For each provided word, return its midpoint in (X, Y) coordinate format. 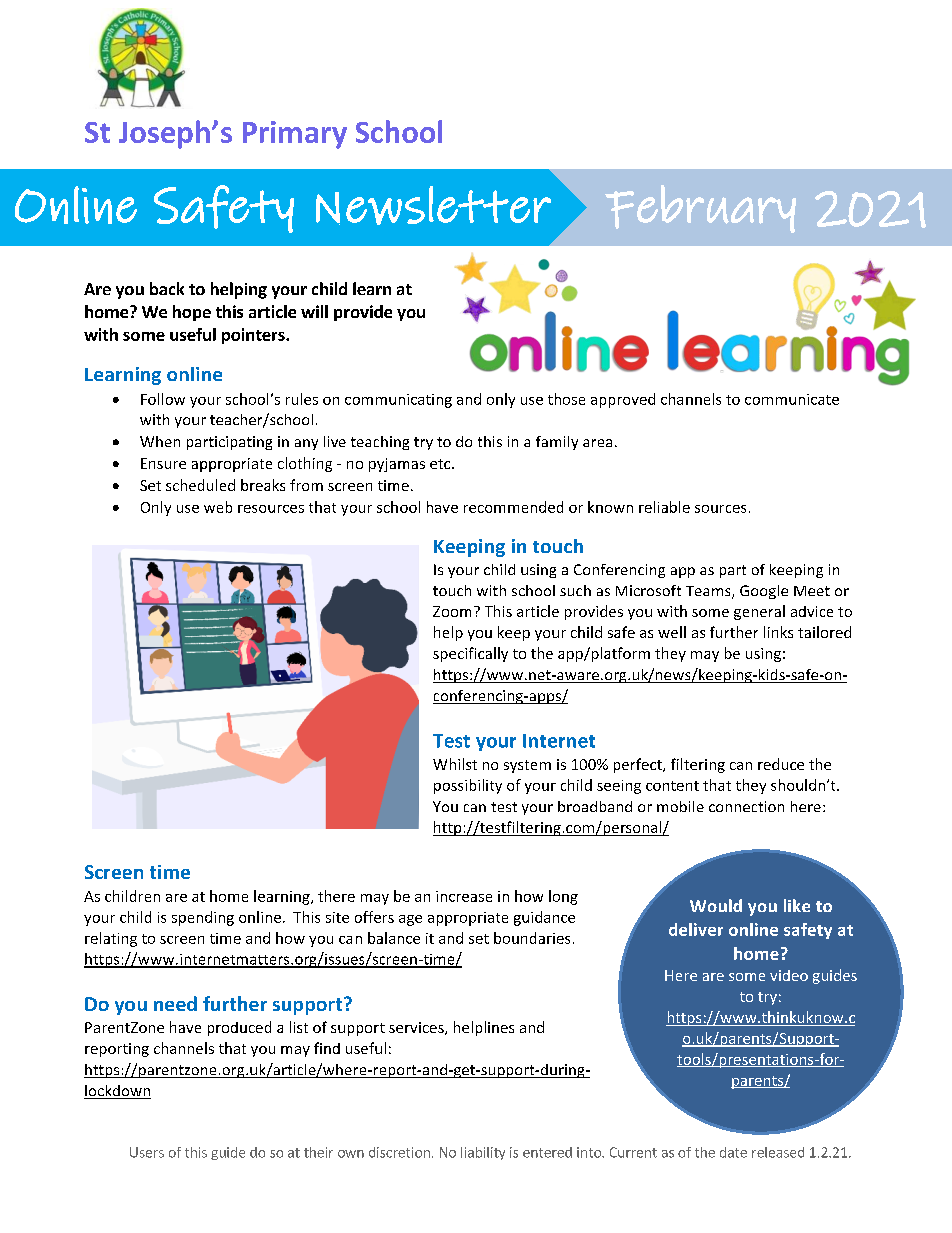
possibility (468, 786)
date (733, 1152)
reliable (664, 507)
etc (441, 464)
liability (483, 1153)
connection (746, 806)
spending (203, 918)
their (318, 1152)
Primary (295, 135)
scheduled (200, 485)
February (700, 209)
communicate (792, 399)
